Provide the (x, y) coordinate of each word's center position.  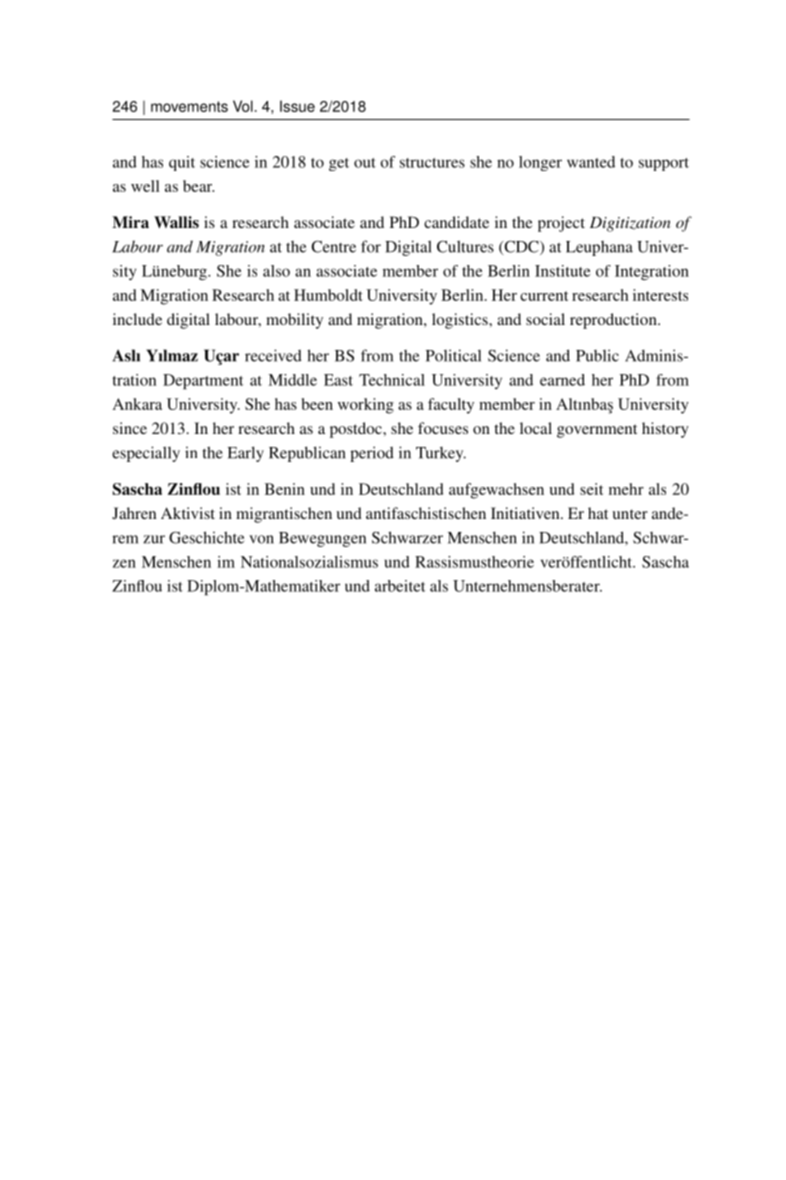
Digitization (630, 224)
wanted (591, 162)
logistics (461, 321)
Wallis (176, 222)
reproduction (614, 321)
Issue (297, 106)
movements (189, 106)
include (137, 319)
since (130, 428)
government (597, 431)
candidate (456, 222)
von (261, 539)
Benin (285, 489)
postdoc (357, 430)
